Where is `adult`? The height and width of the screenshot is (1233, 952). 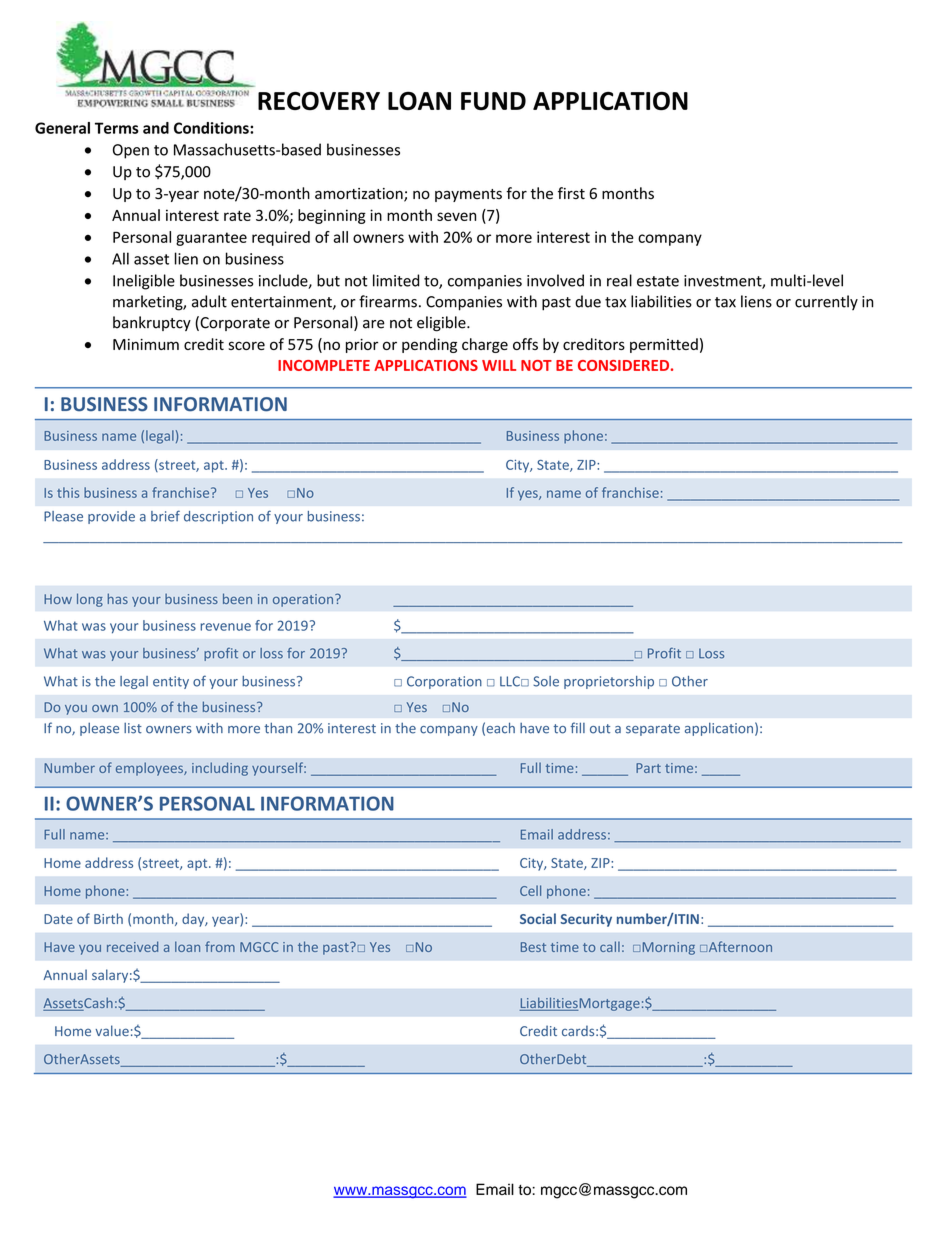
adult is located at coordinates (209, 301).
